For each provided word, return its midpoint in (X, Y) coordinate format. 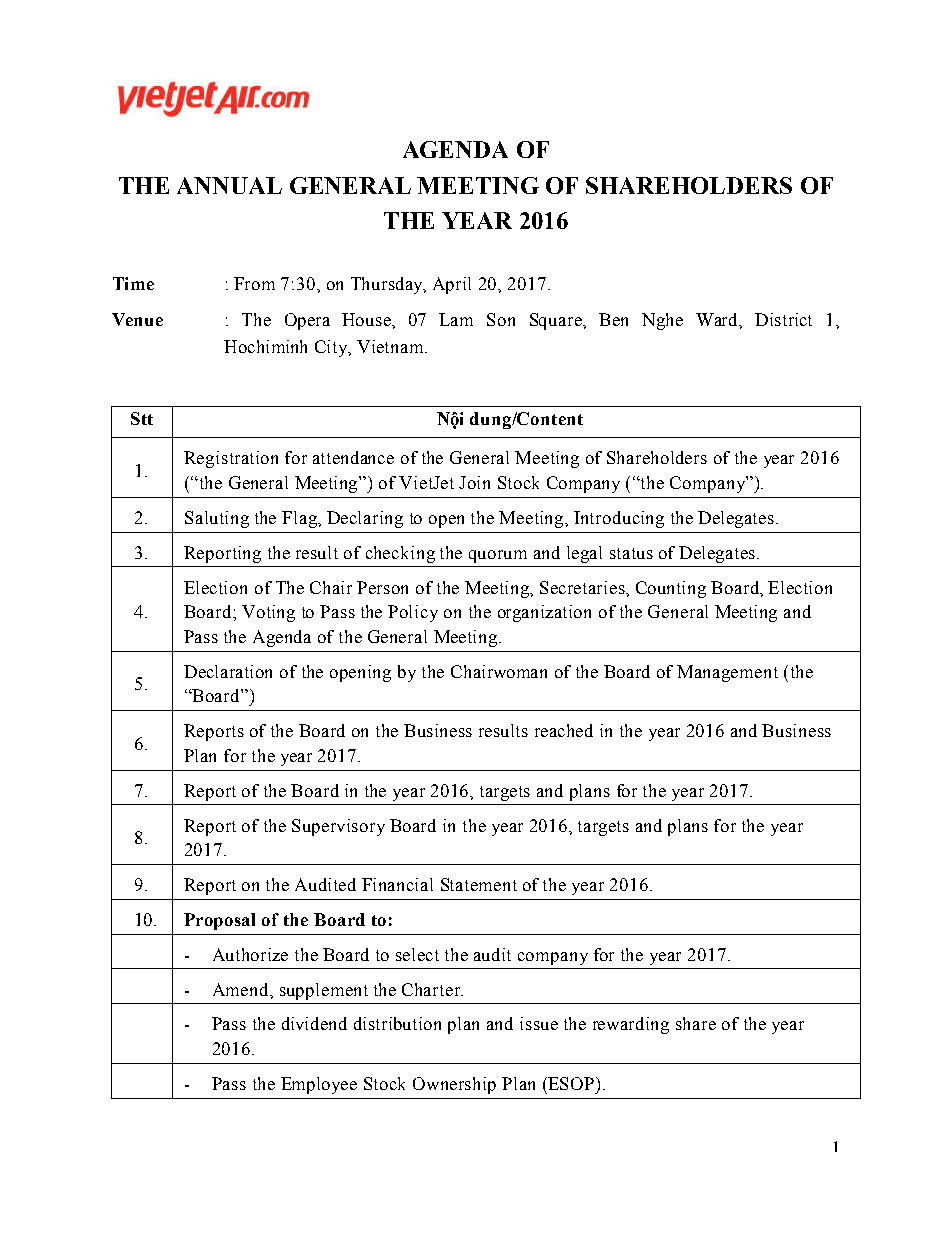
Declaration (228, 671)
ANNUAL (229, 185)
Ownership (454, 1085)
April (452, 285)
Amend (242, 989)
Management (727, 673)
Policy (413, 613)
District (783, 319)
